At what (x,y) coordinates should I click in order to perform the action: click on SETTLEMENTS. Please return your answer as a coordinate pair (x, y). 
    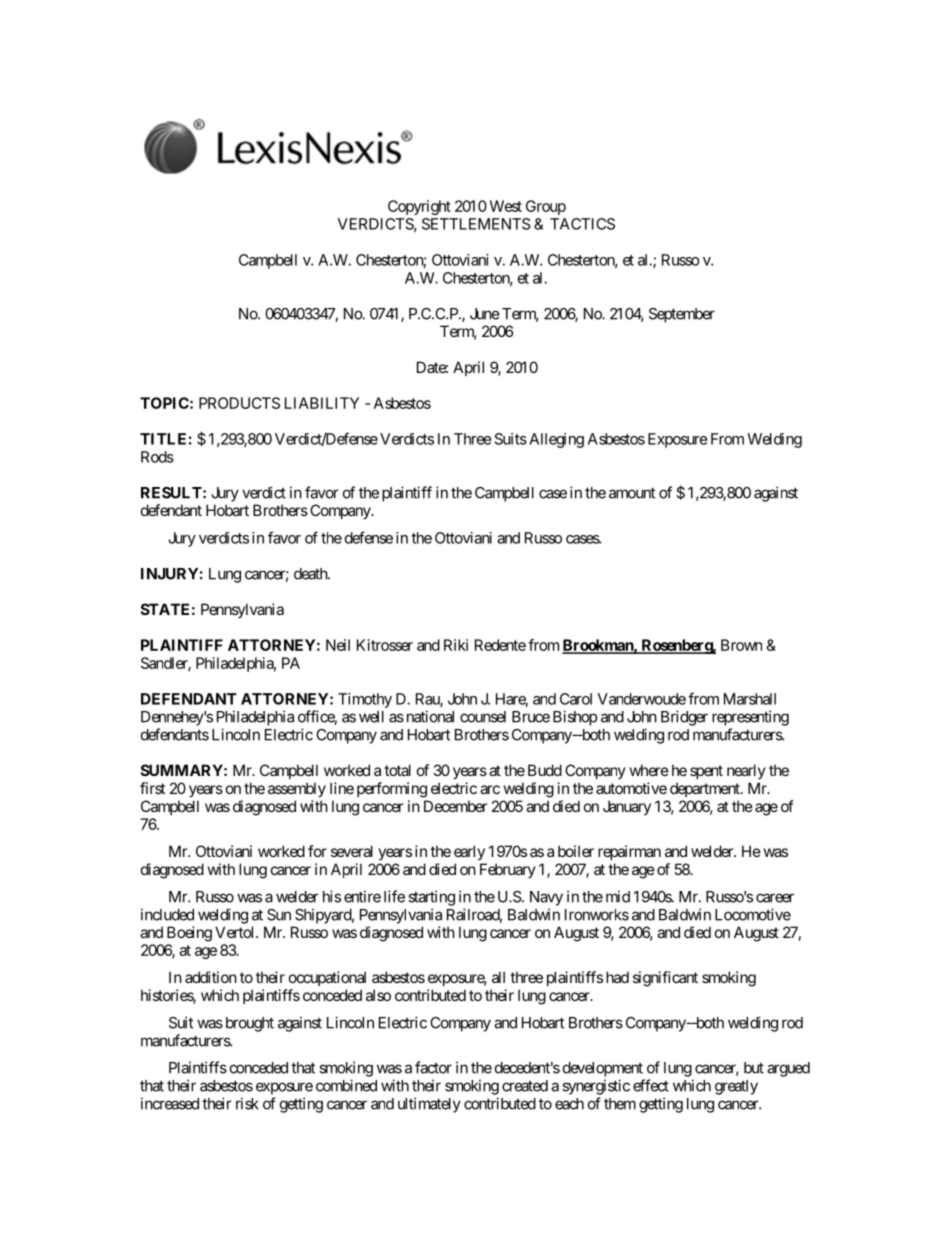
    Looking at the image, I should click on (476, 224).
